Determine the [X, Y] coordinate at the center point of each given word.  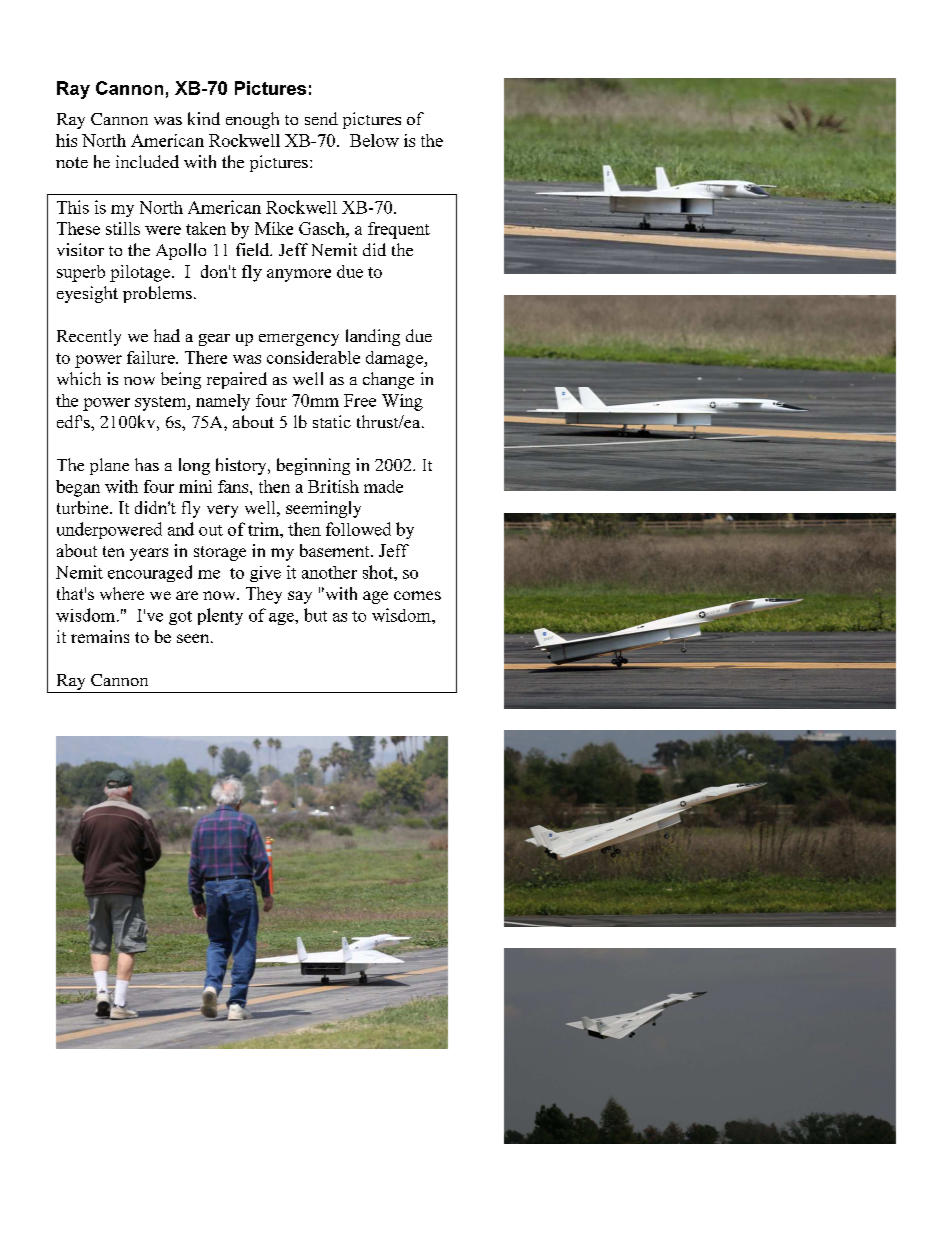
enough [252, 120]
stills [123, 228]
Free [360, 400]
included [147, 161]
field [253, 249]
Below [374, 140]
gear [214, 340]
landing [373, 337]
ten [113, 551]
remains [100, 636]
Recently [89, 337]
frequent [399, 230]
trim [264, 529]
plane [109, 466]
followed [358, 529]
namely [223, 402]
